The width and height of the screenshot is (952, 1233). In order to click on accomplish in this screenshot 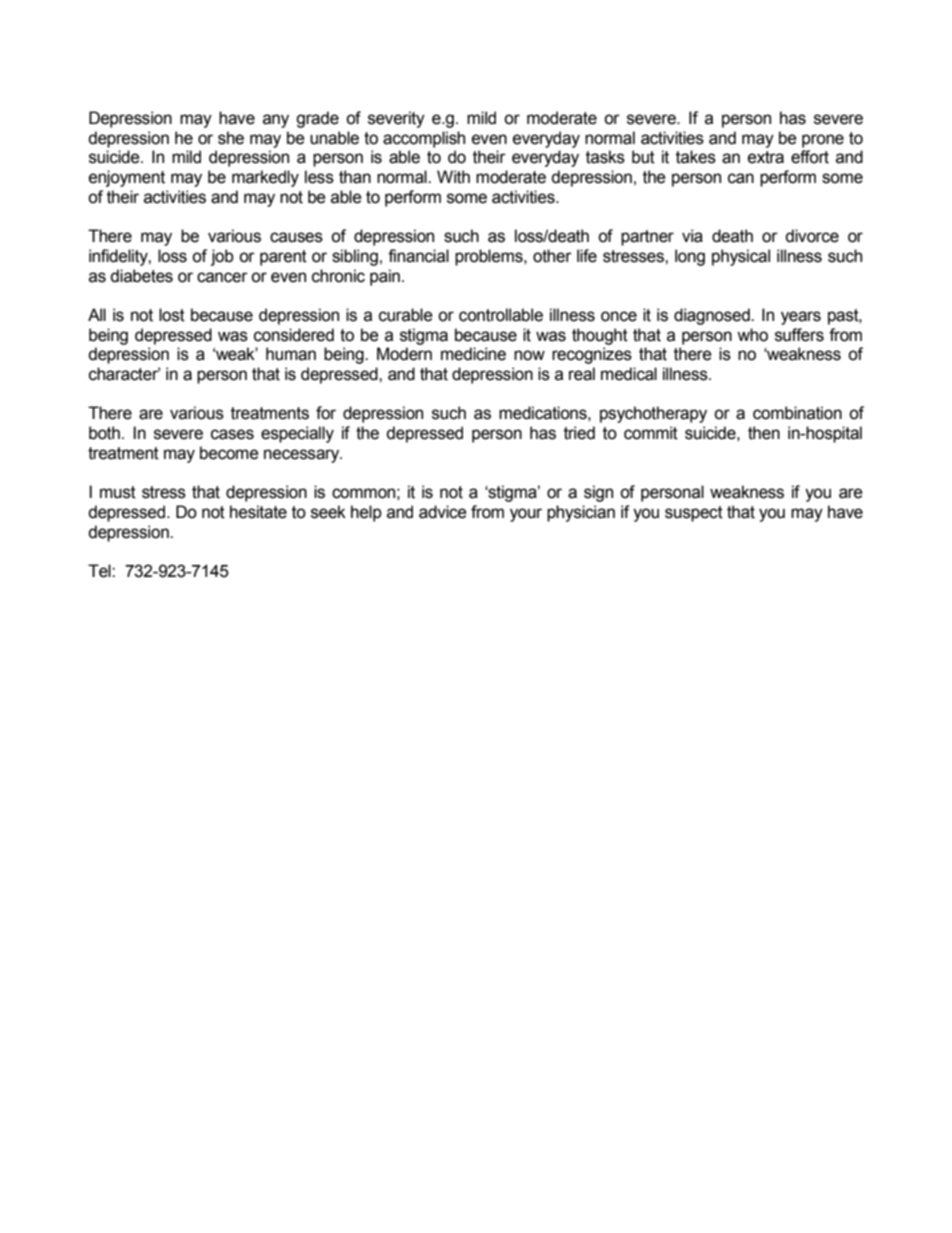, I will do `click(424, 139)`.
